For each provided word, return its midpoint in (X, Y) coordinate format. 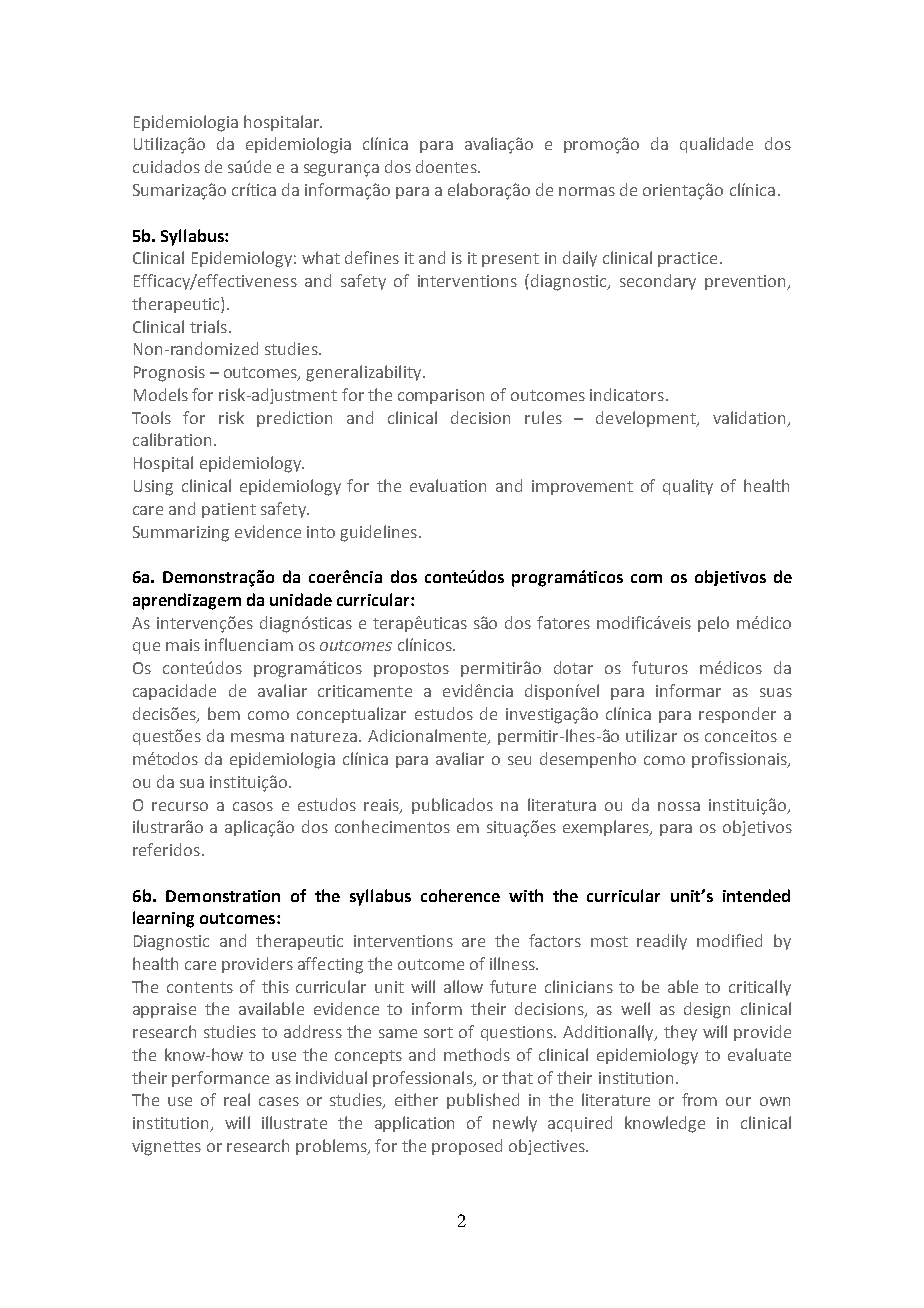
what (321, 257)
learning (163, 919)
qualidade (716, 145)
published (483, 1101)
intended (756, 895)
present (510, 260)
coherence (460, 895)
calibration (172, 439)
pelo (713, 624)
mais (183, 645)
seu (519, 760)
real (237, 1099)
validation (749, 417)
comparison (441, 396)
